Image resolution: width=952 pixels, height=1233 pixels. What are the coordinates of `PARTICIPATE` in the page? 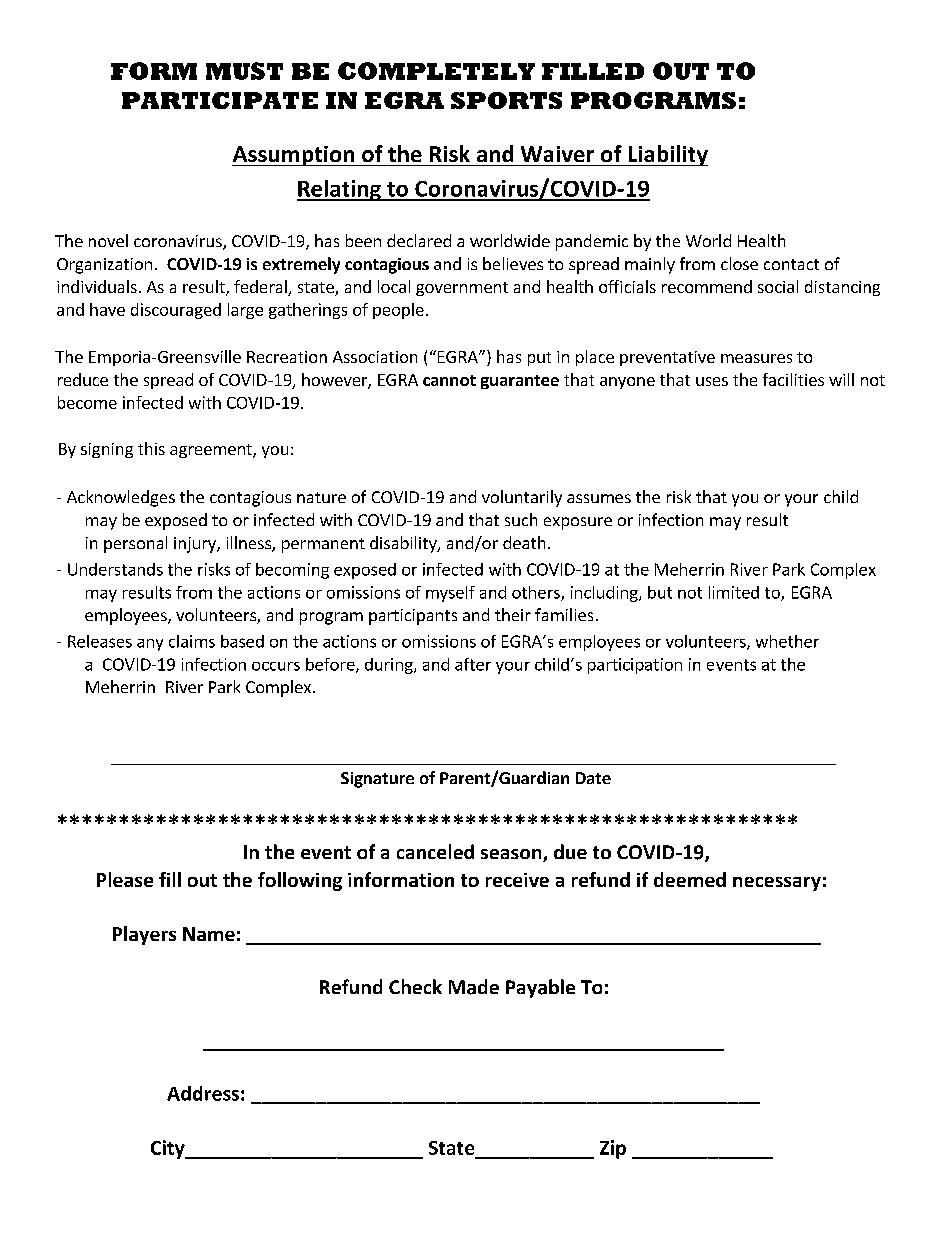 It's located at (220, 100).
